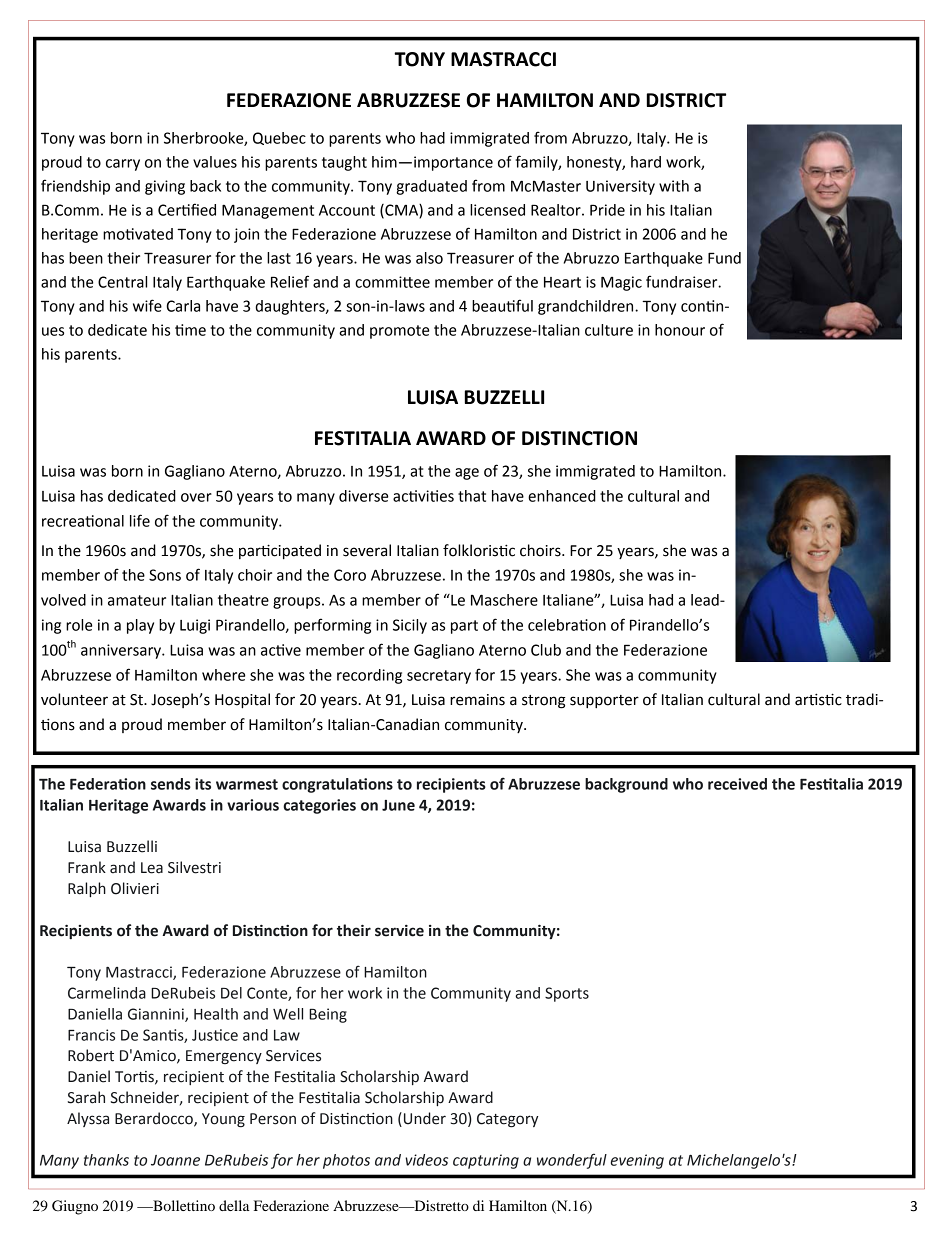  Describe the element at coordinates (165, 187) in the image. I see `giving` at that location.
